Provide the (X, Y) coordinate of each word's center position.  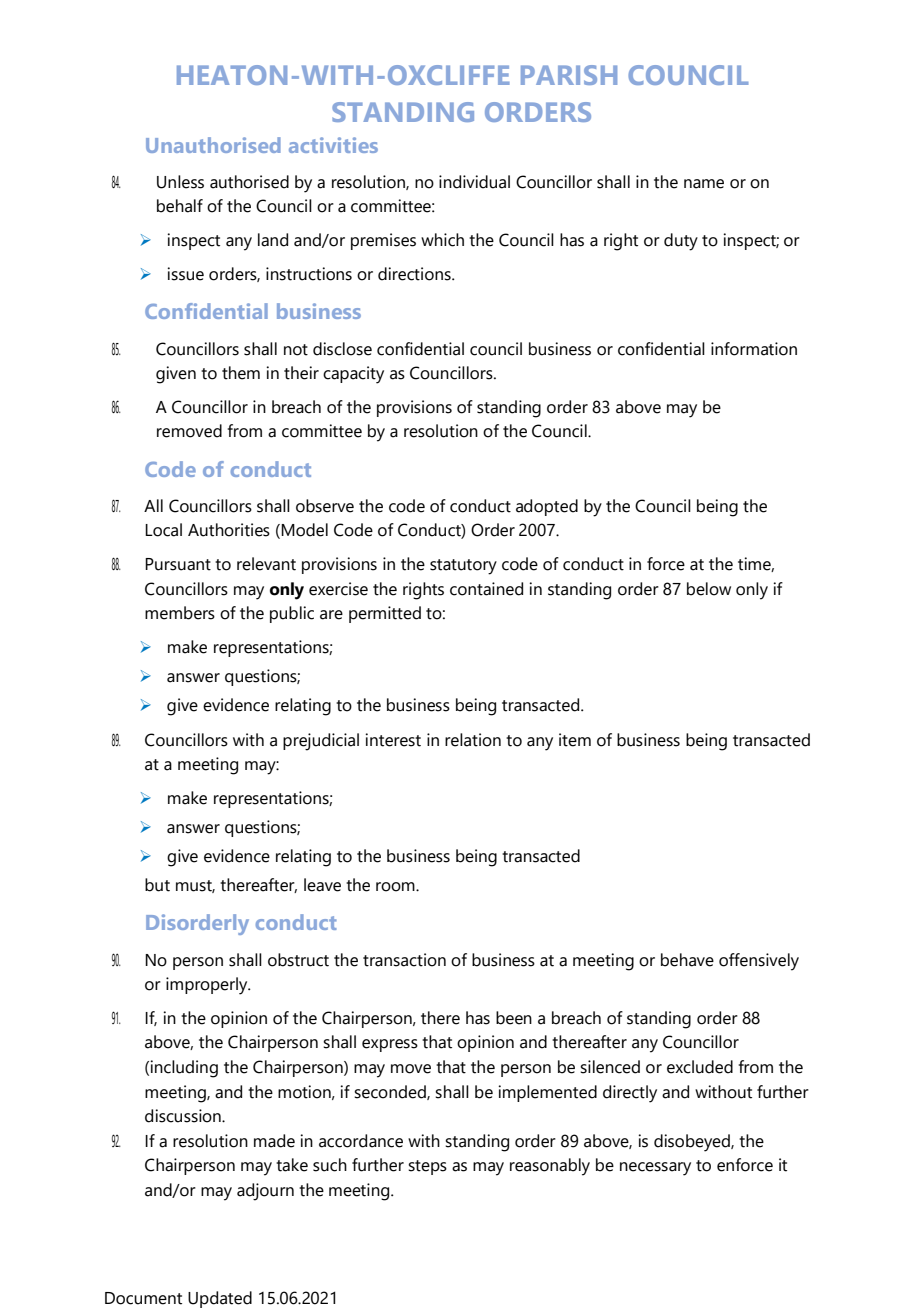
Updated (220, 1299)
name (704, 184)
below (709, 589)
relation (473, 740)
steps (427, 1167)
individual (474, 182)
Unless (180, 182)
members (180, 613)
